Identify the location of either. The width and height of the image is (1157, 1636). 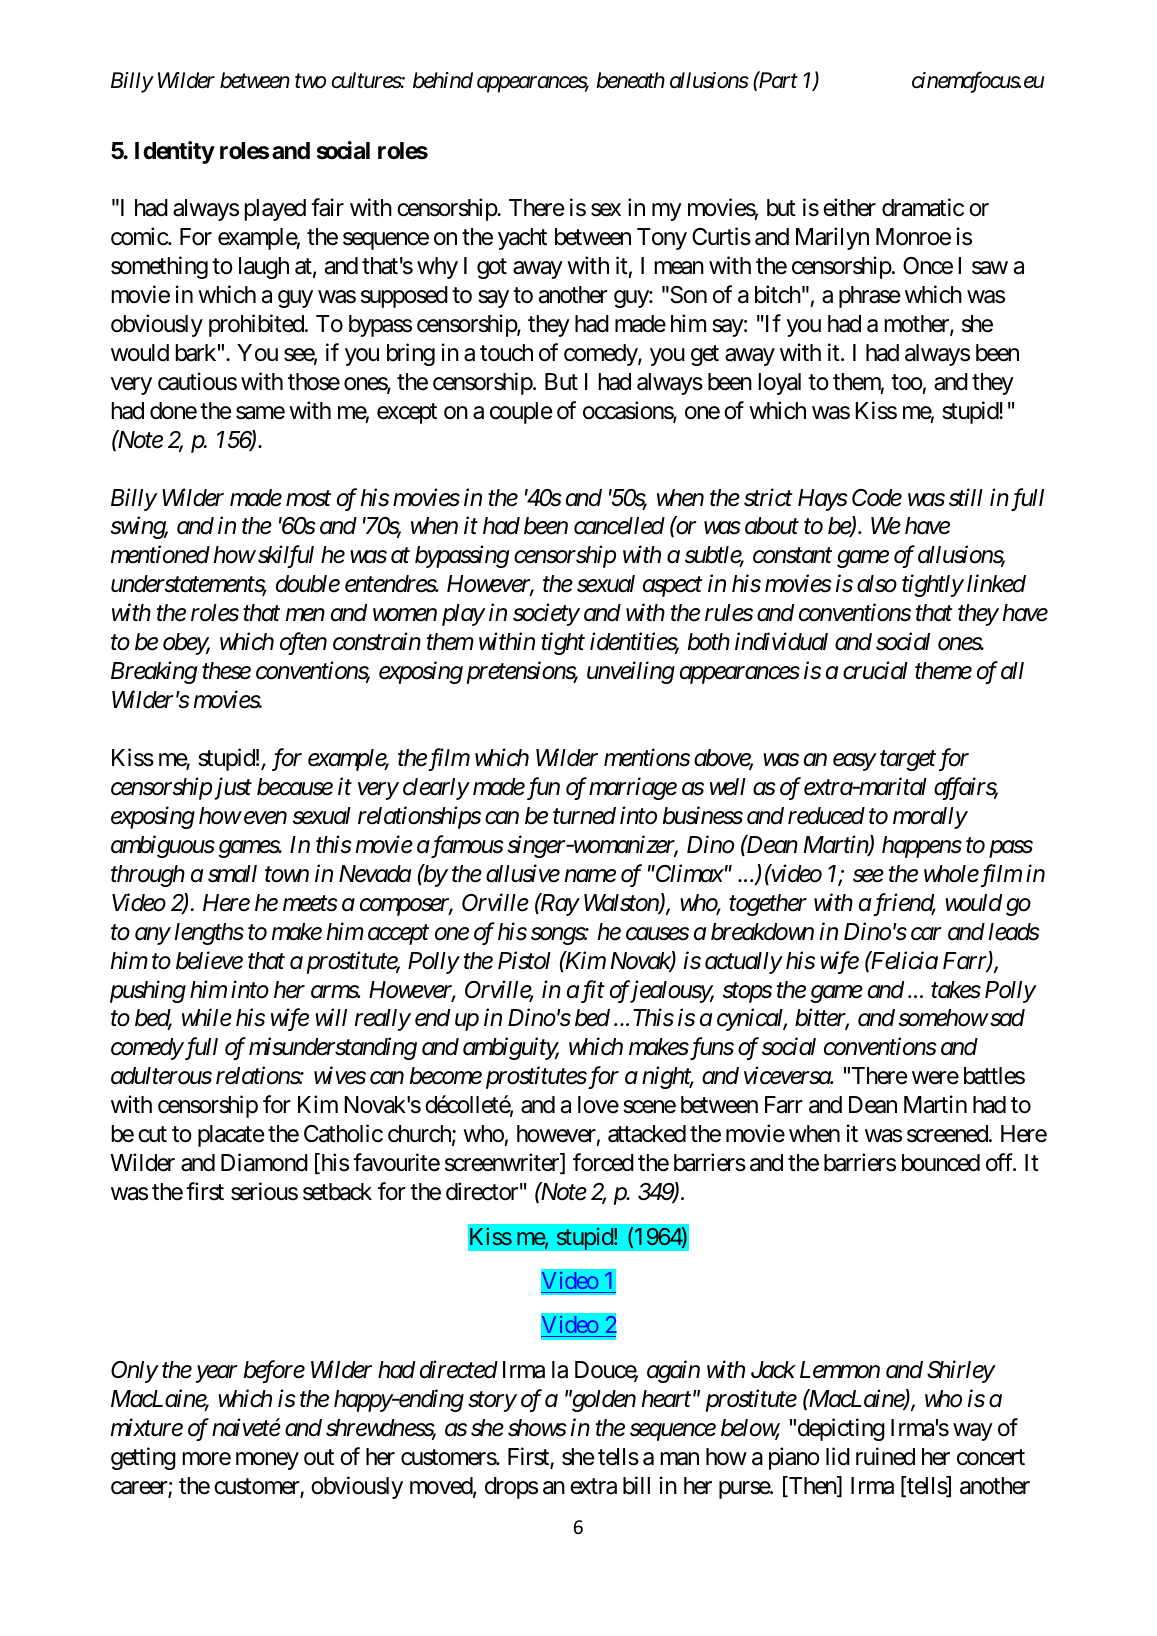
(849, 207).
